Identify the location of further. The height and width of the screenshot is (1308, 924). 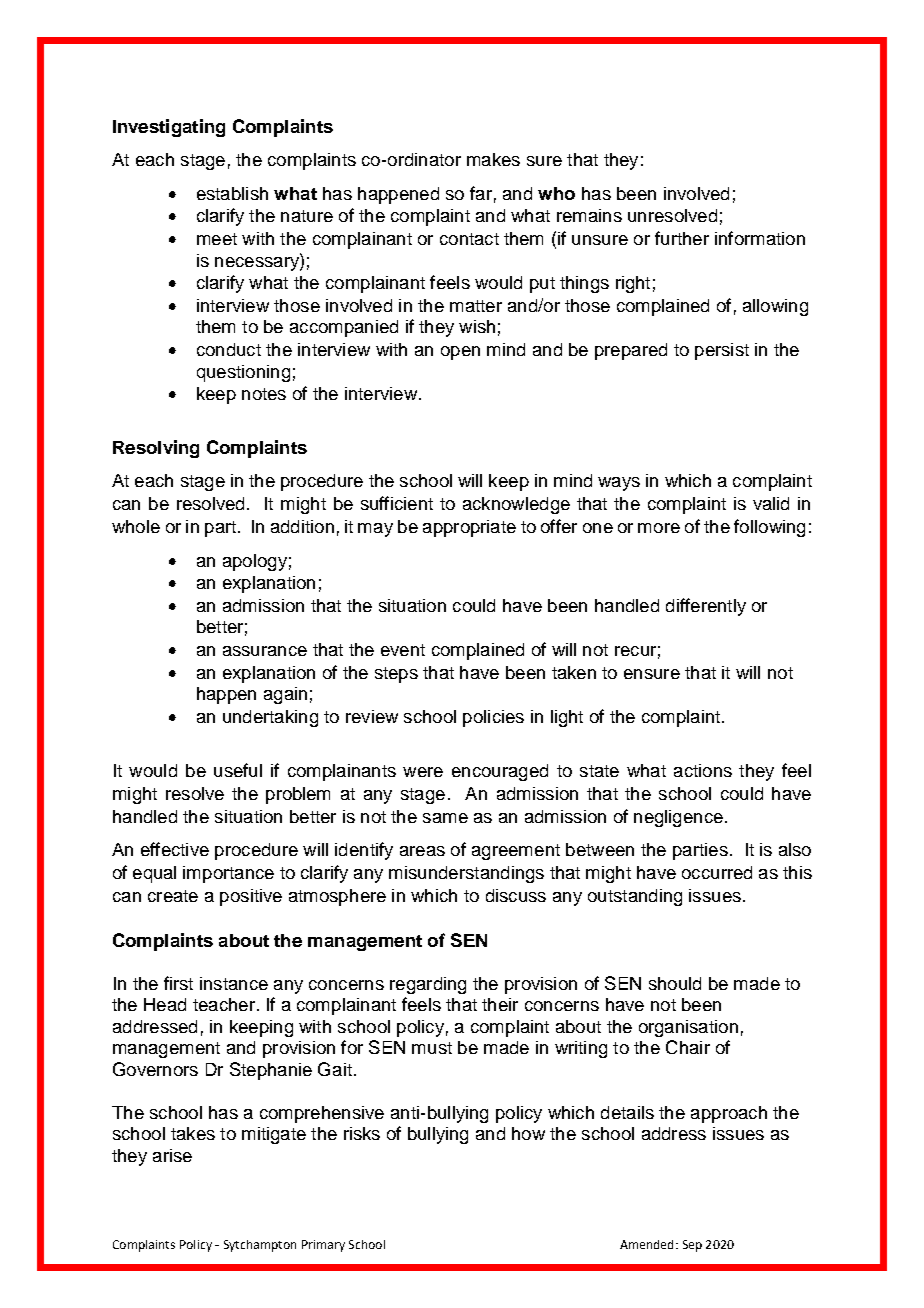
(682, 238).
